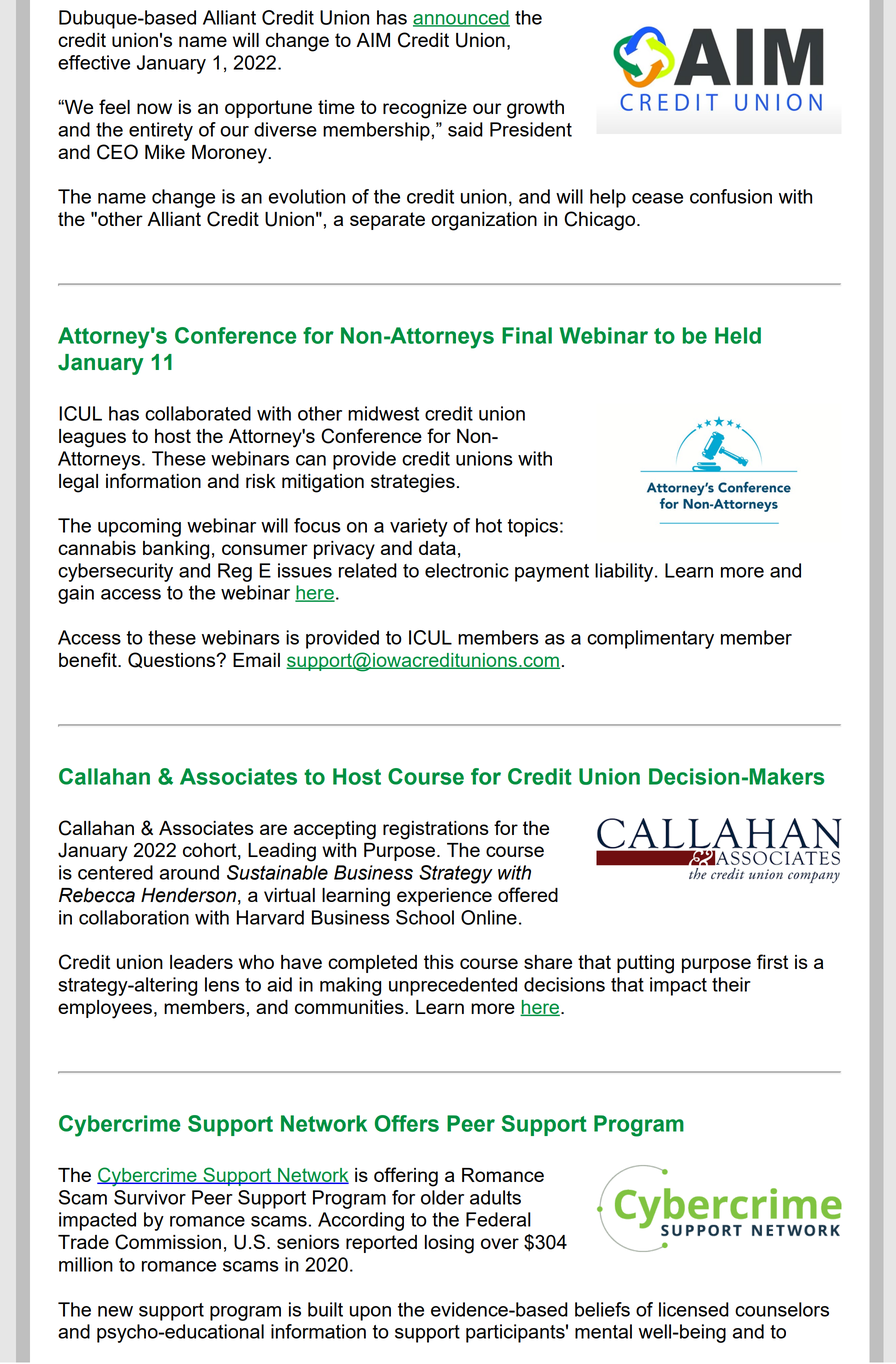  Describe the element at coordinates (738, 335) in the screenshot. I see `Held` at that location.
